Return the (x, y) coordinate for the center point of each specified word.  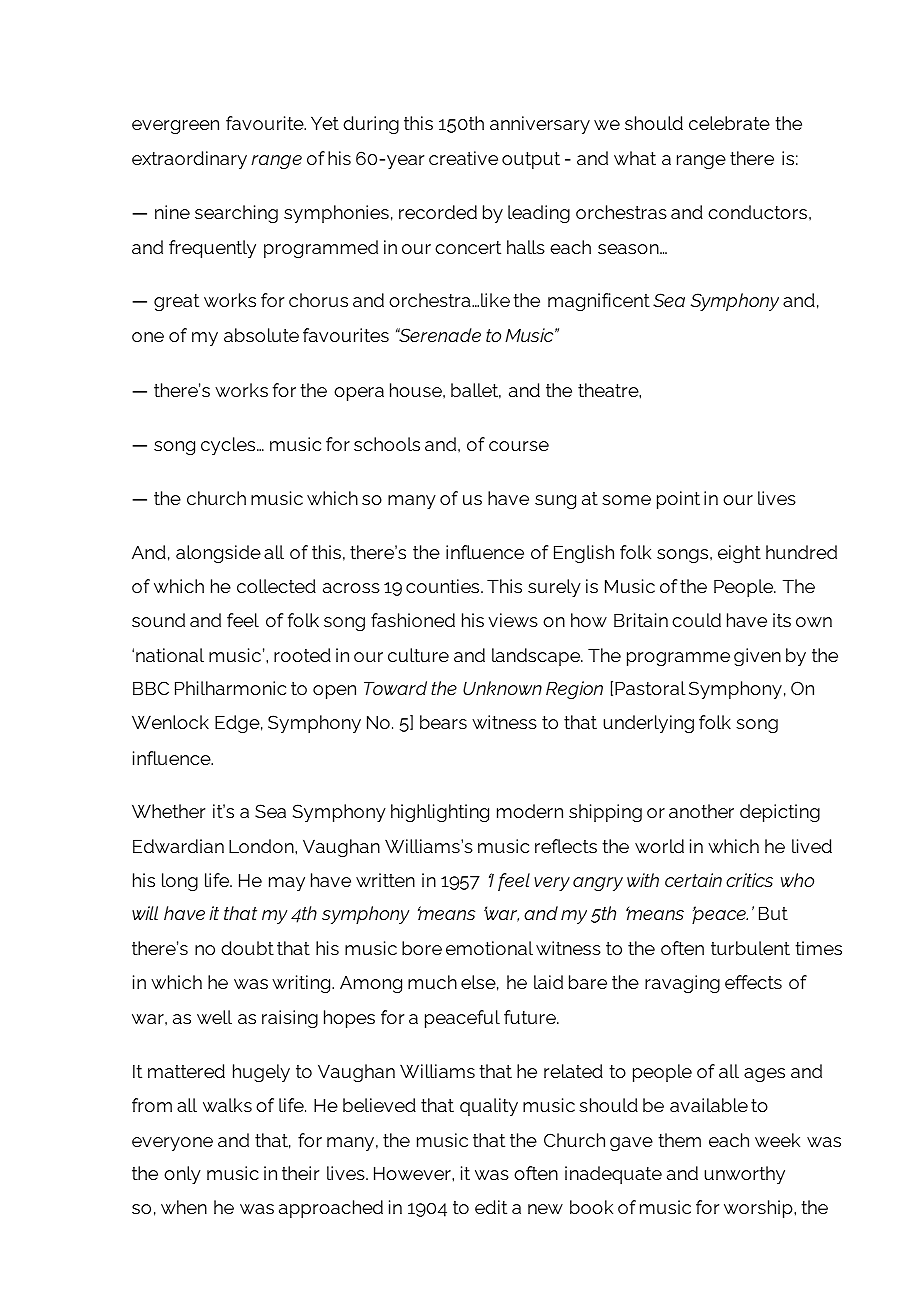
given (757, 657)
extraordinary (189, 160)
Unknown (502, 688)
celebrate (729, 123)
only (182, 1175)
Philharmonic (230, 688)
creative (463, 158)
